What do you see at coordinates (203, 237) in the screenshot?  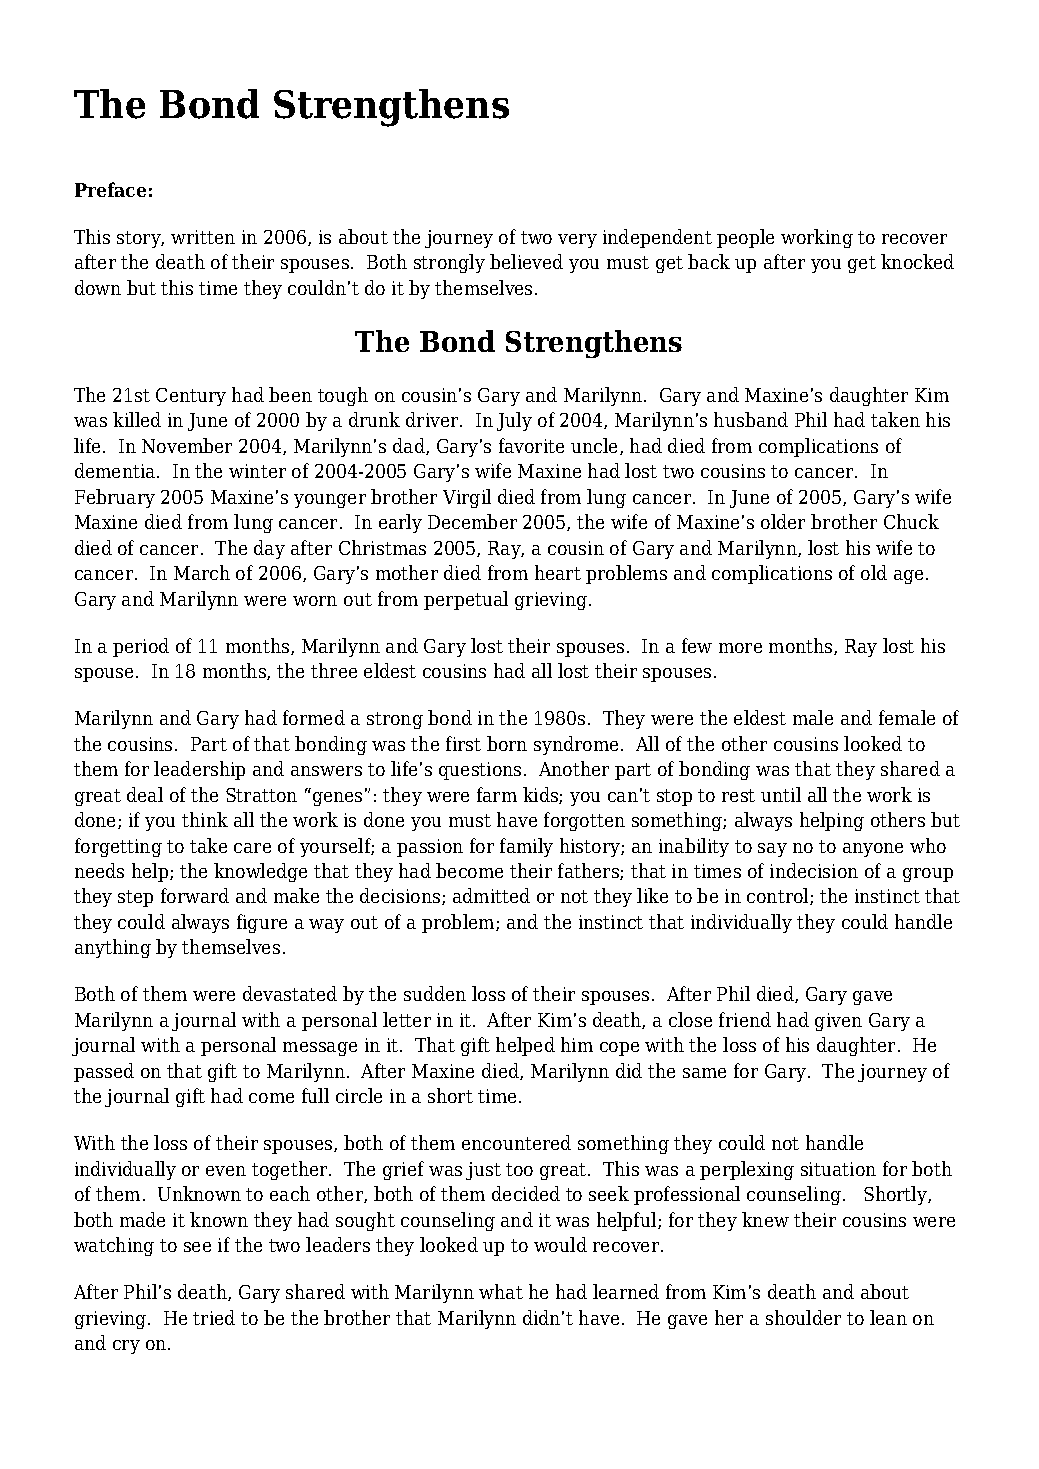 I see `written` at bounding box center [203, 237].
